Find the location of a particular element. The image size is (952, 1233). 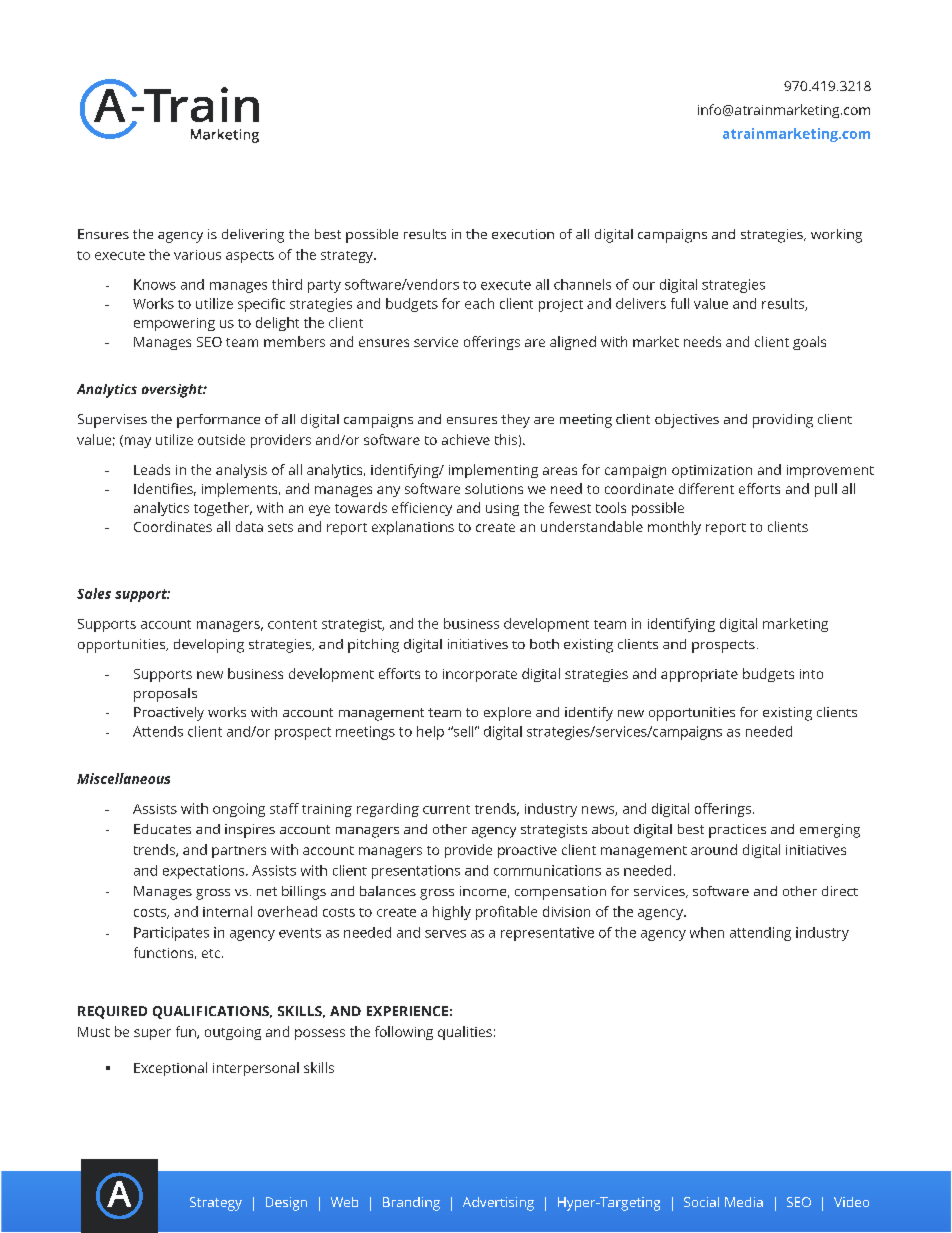

Design is located at coordinates (286, 1204).
